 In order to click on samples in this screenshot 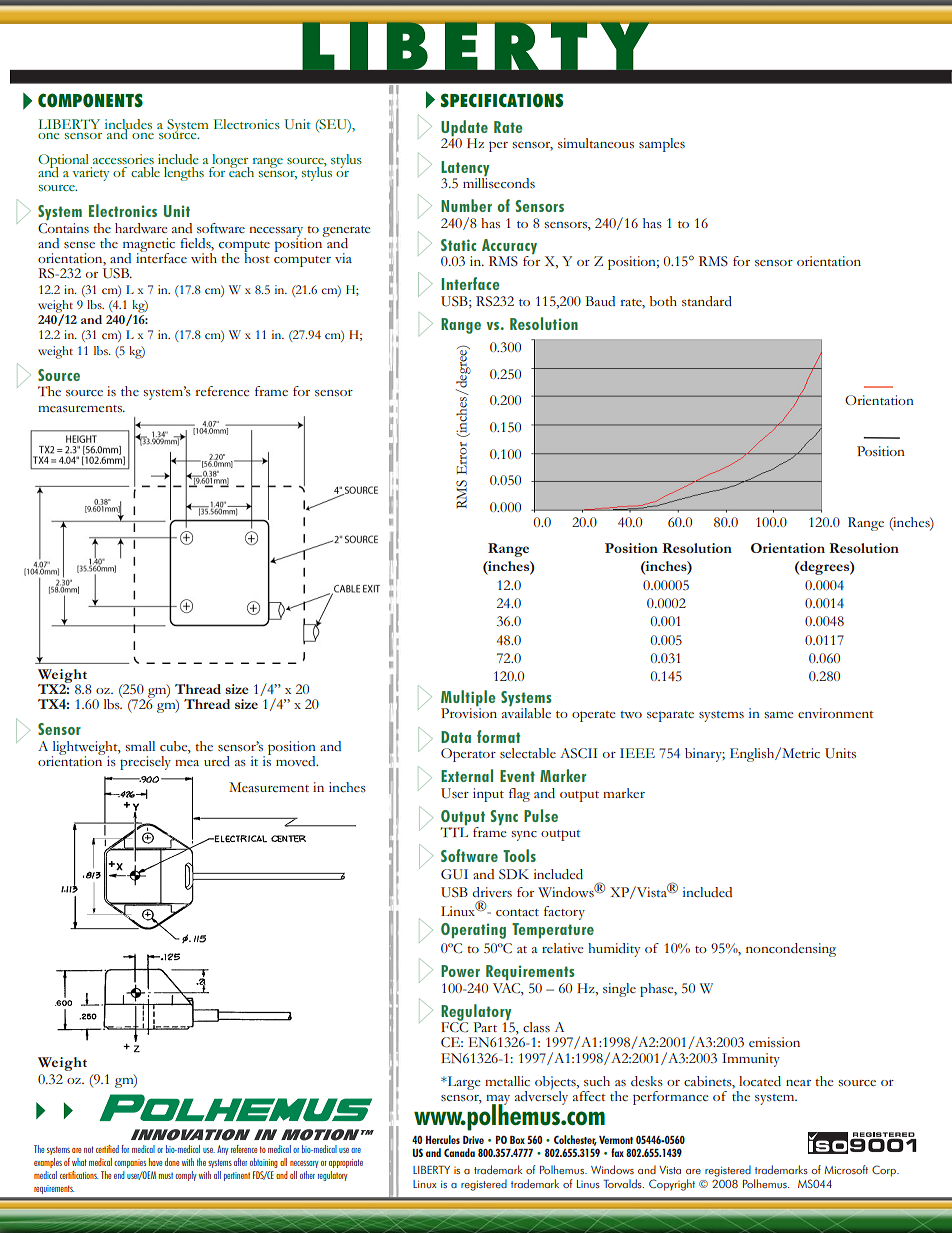, I will do `click(662, 145)`.
